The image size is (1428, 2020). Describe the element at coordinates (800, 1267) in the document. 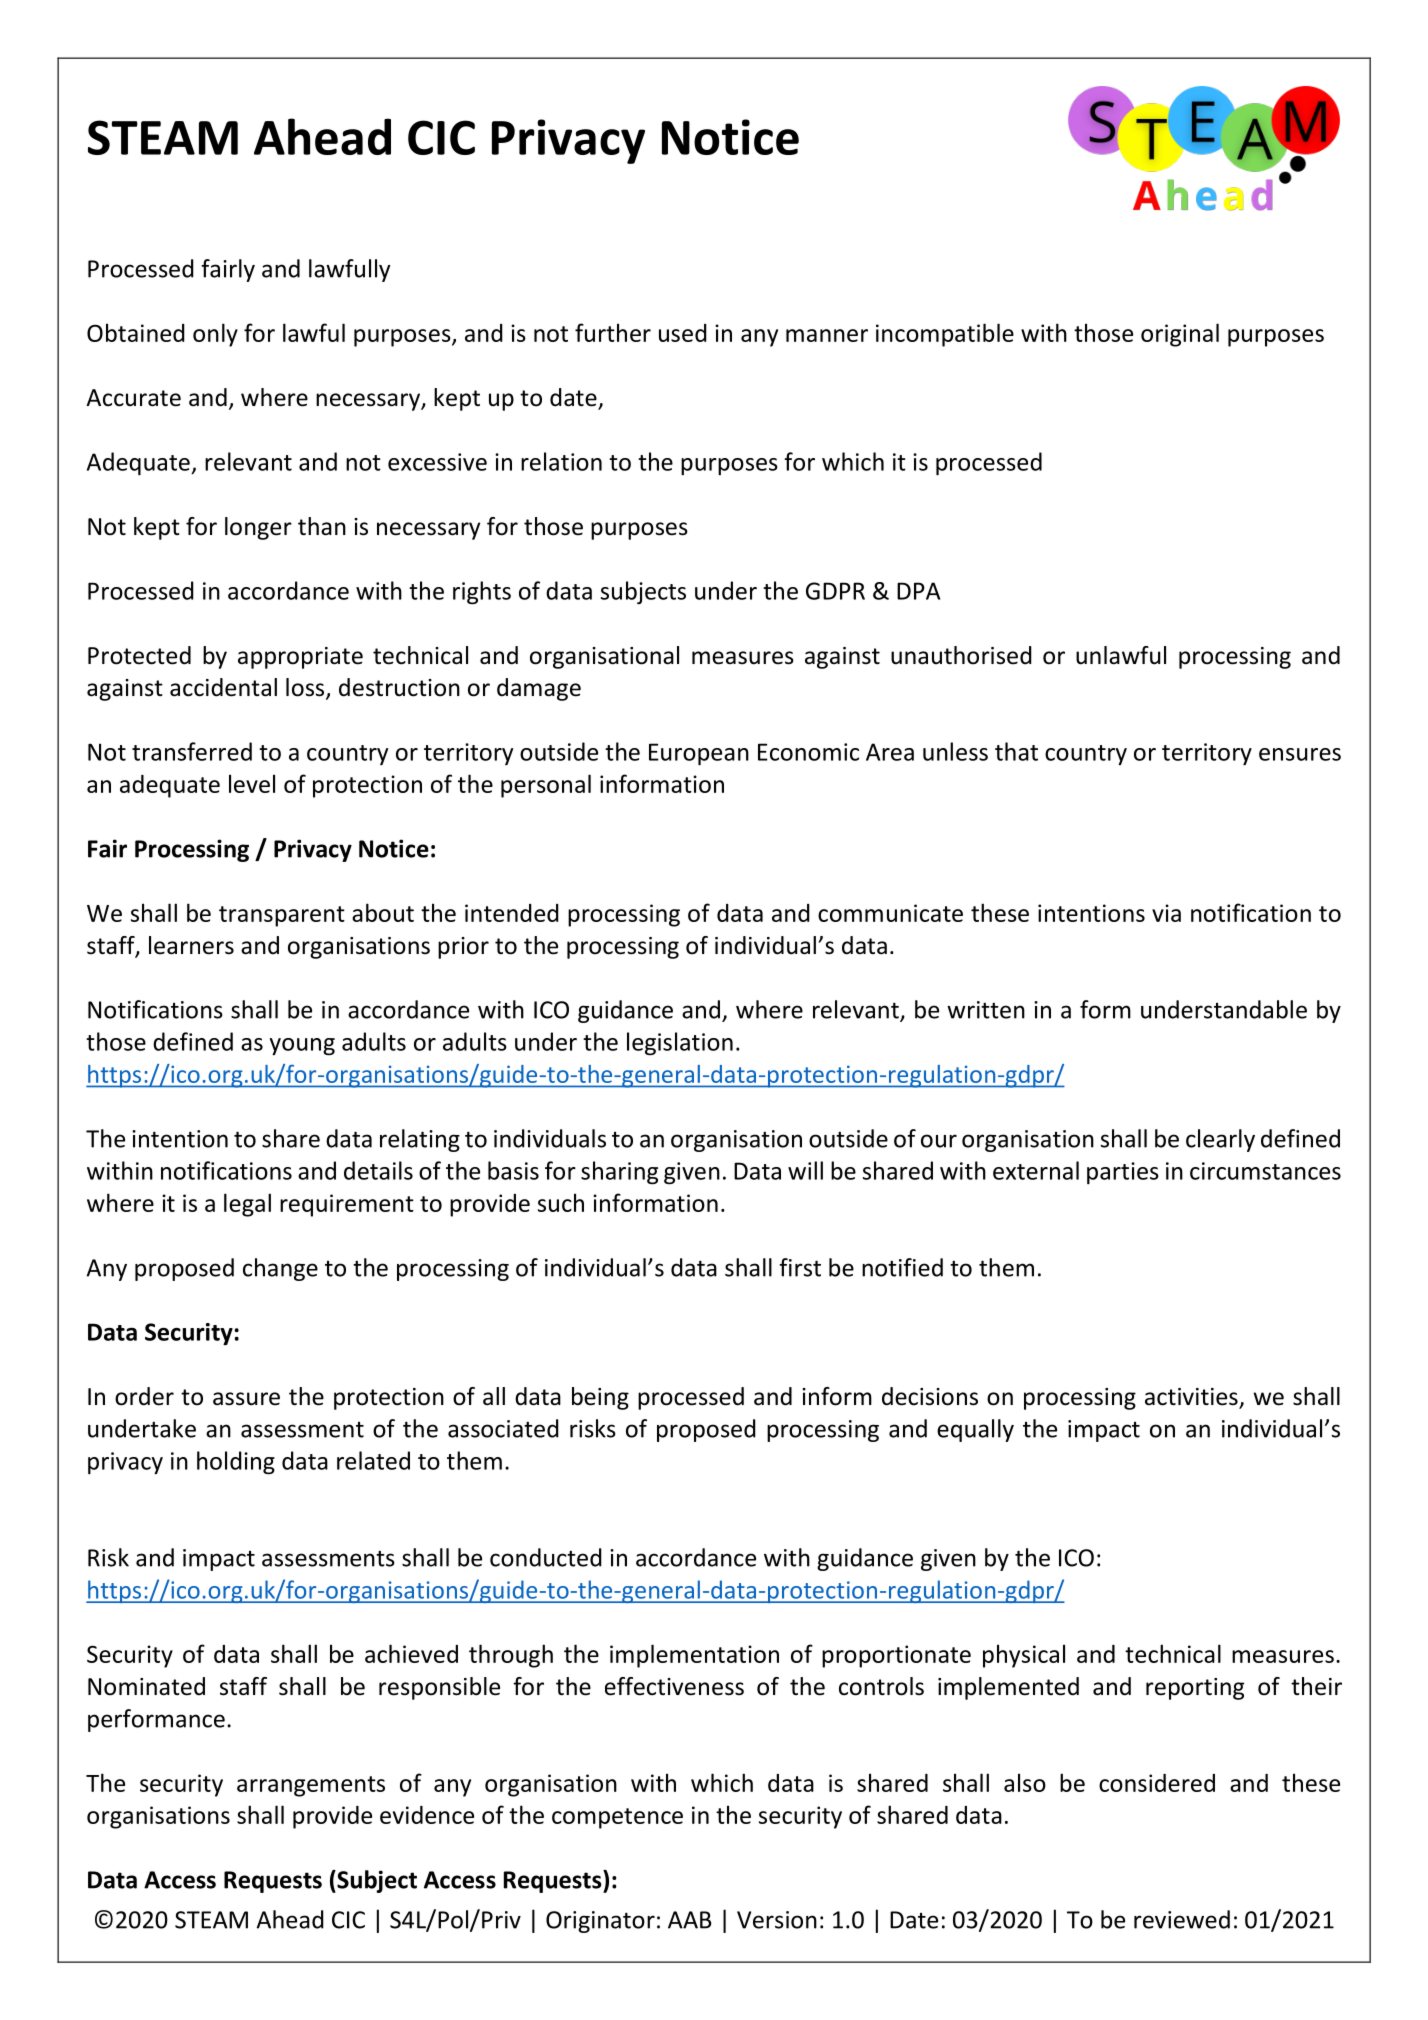

I see `first` at that location.
